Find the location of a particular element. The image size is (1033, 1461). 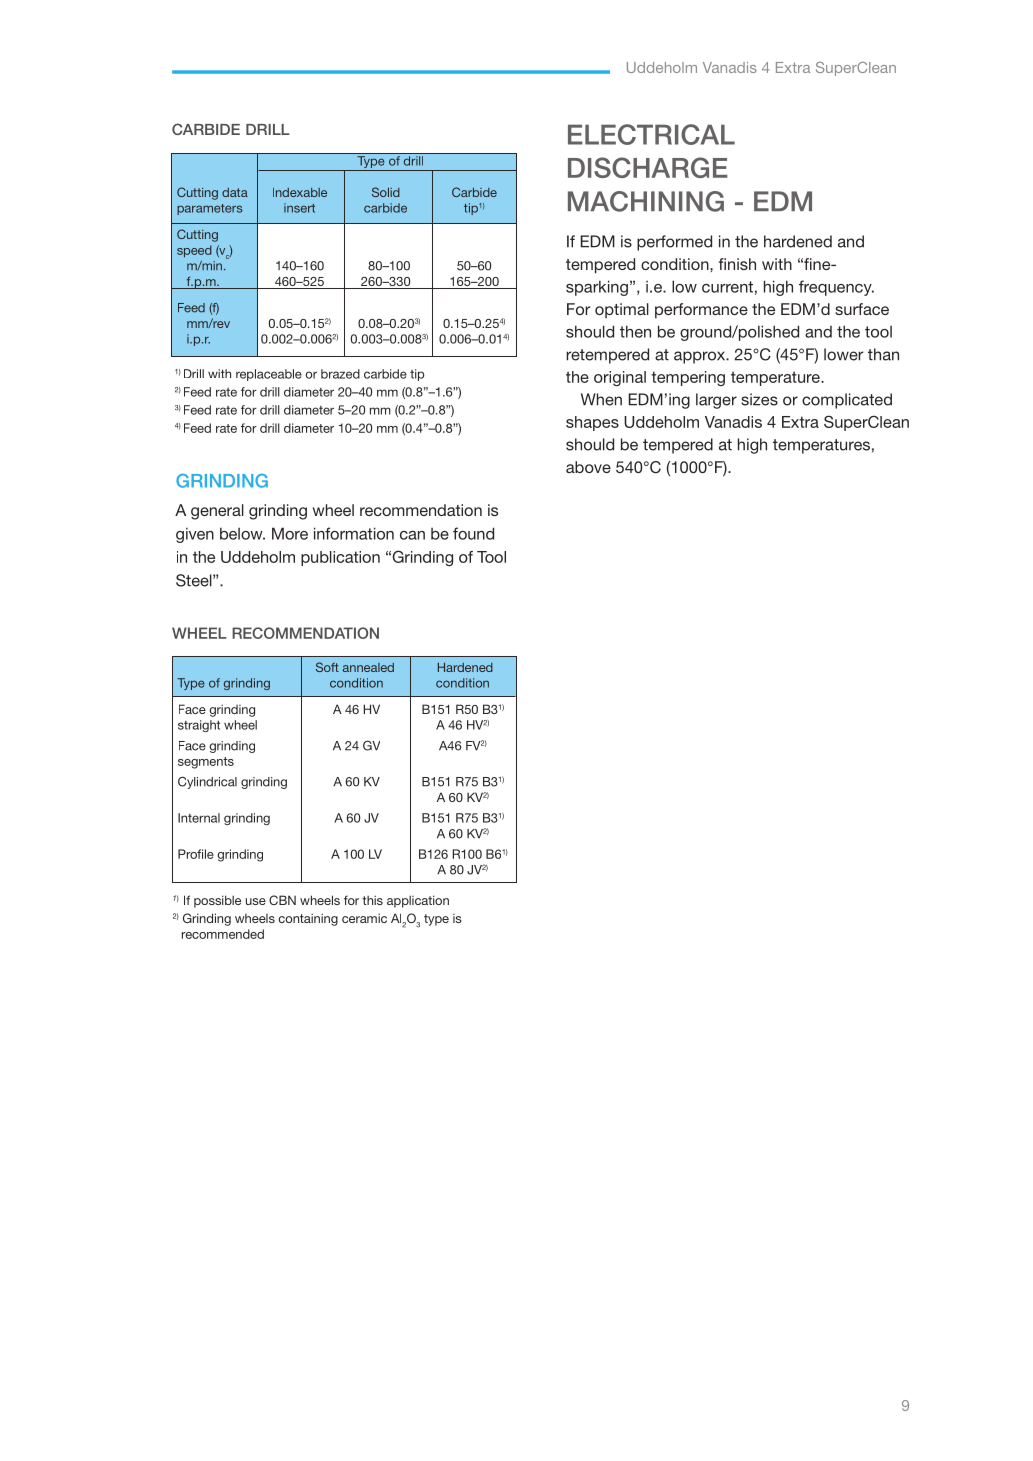

sizes is located at coordinates (759, 399).
